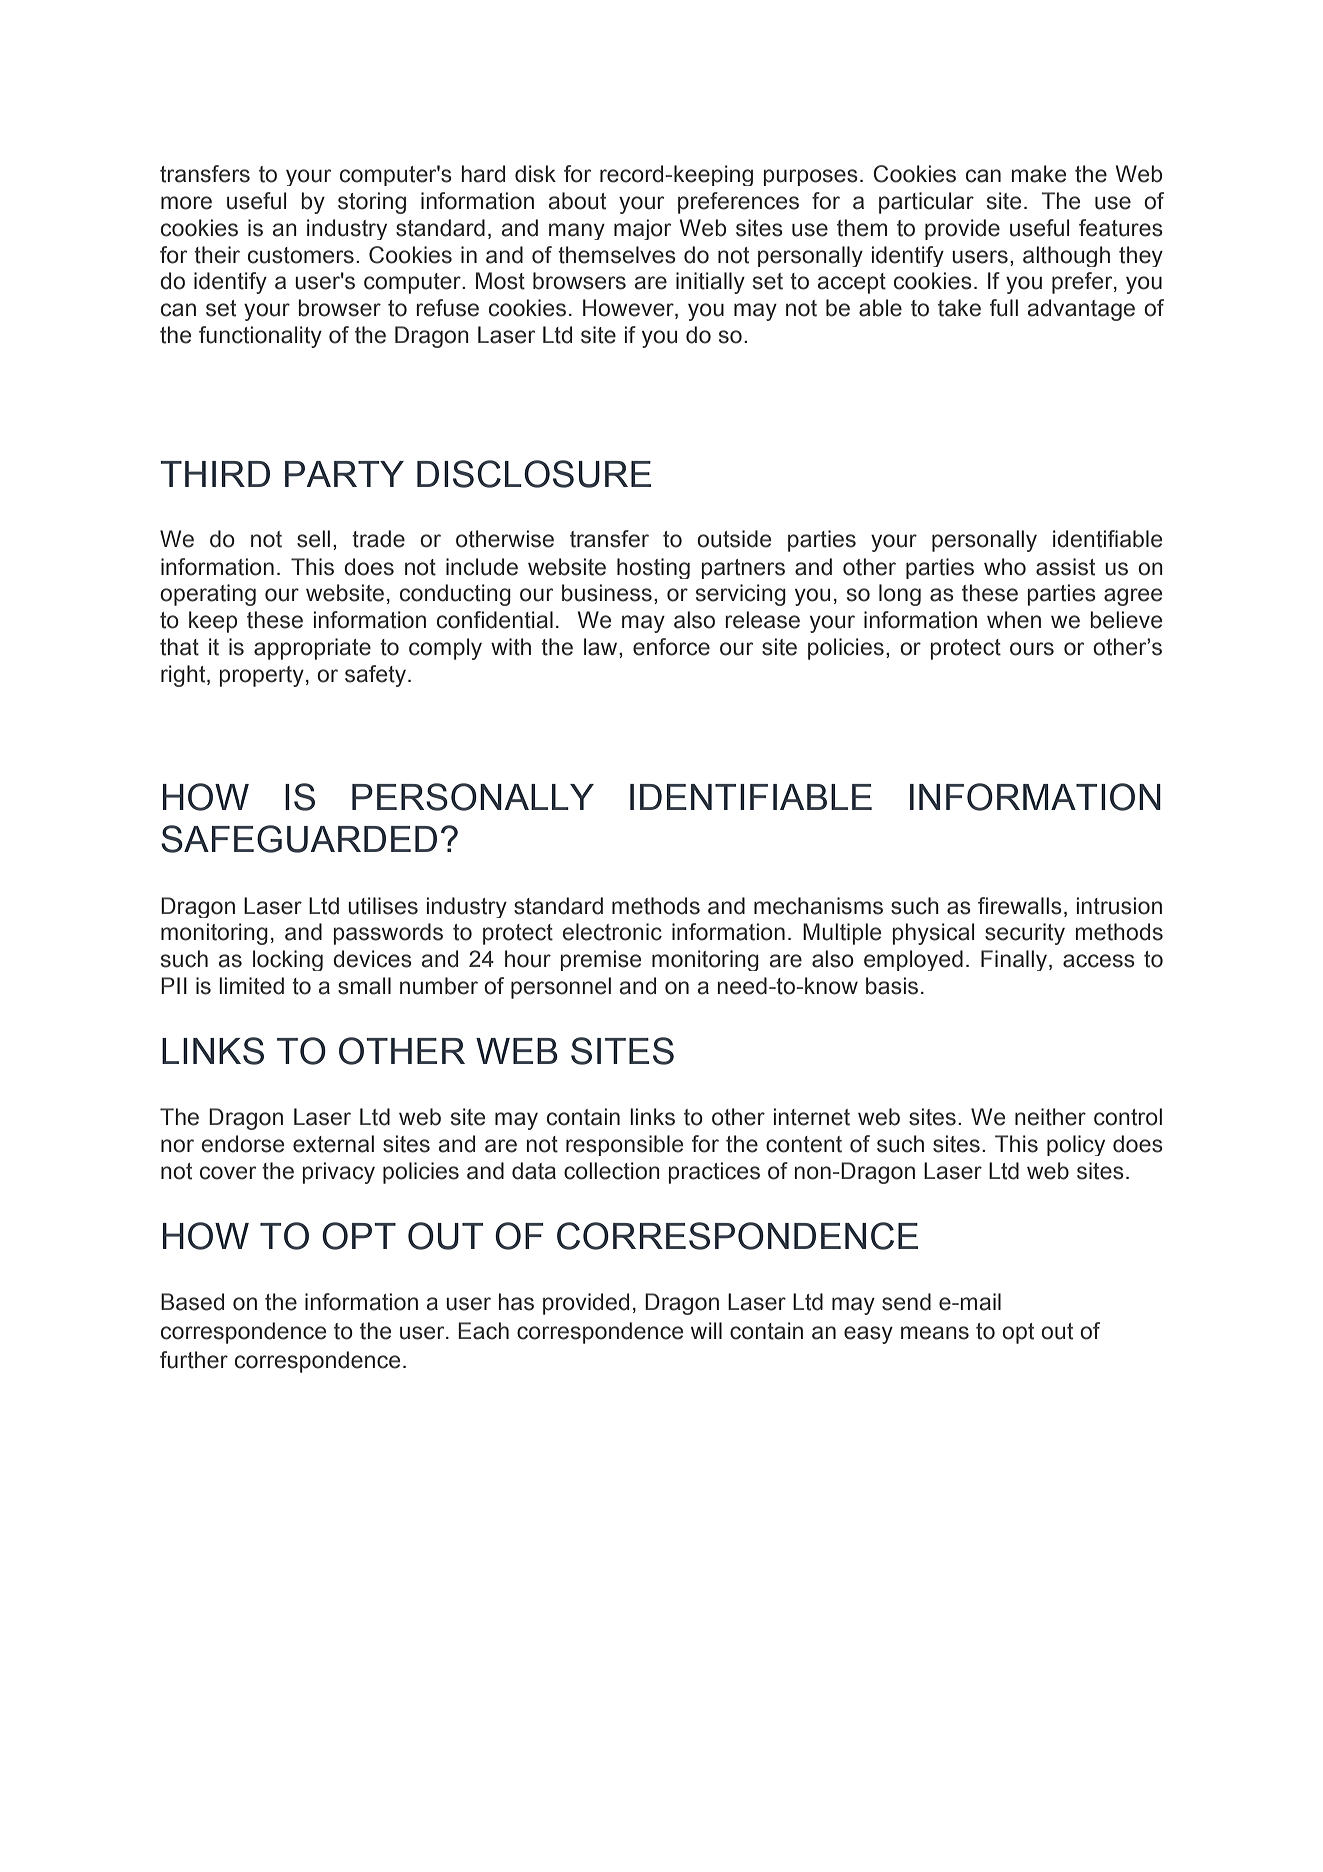 The height and width of the document is (1872, 1323). I want to click on customers, so click(301, 255).
